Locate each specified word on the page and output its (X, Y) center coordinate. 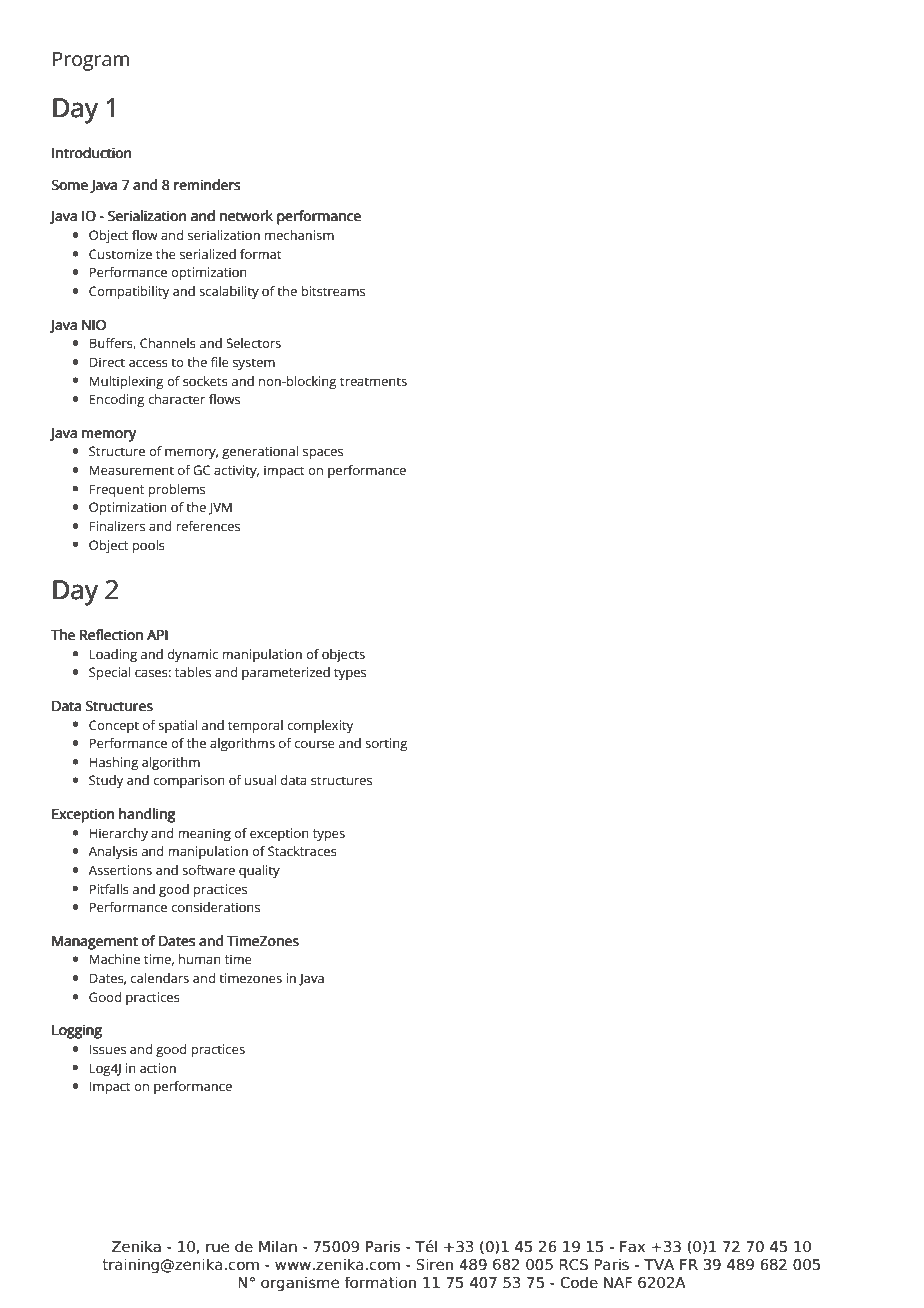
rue (217, 1248)
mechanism (299, 235)
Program (91, 61)
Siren (434, 1264)
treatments (373, 381)
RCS (573, 1265)
